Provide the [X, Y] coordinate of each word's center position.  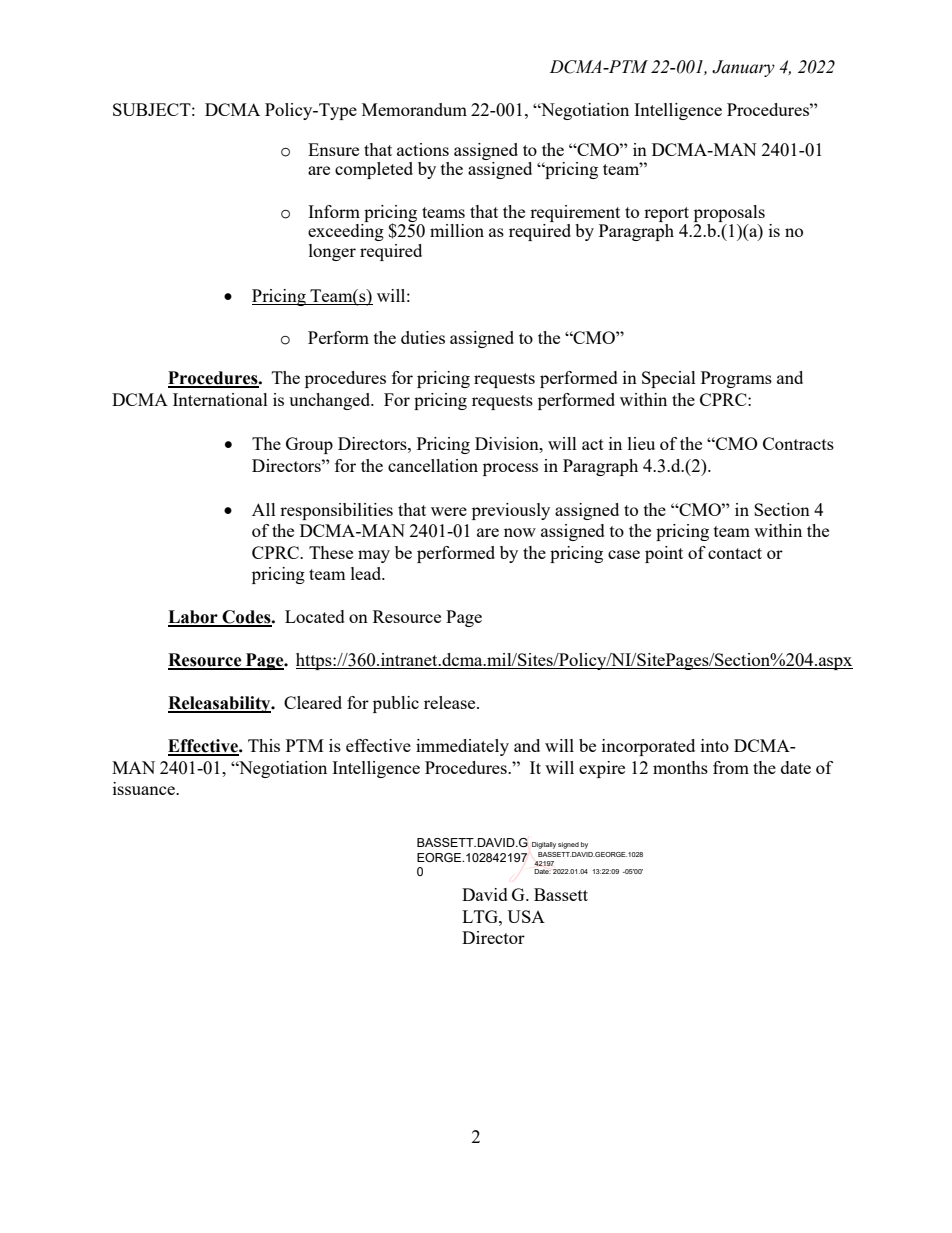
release [451, 702]
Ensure [333, 149]
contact [735, 553]
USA [526, 916]
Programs [736, 379]
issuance [145, 788]
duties [423, 337]
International [220, 399]
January [743, 68]
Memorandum [414, 109]
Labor [194, 618]
